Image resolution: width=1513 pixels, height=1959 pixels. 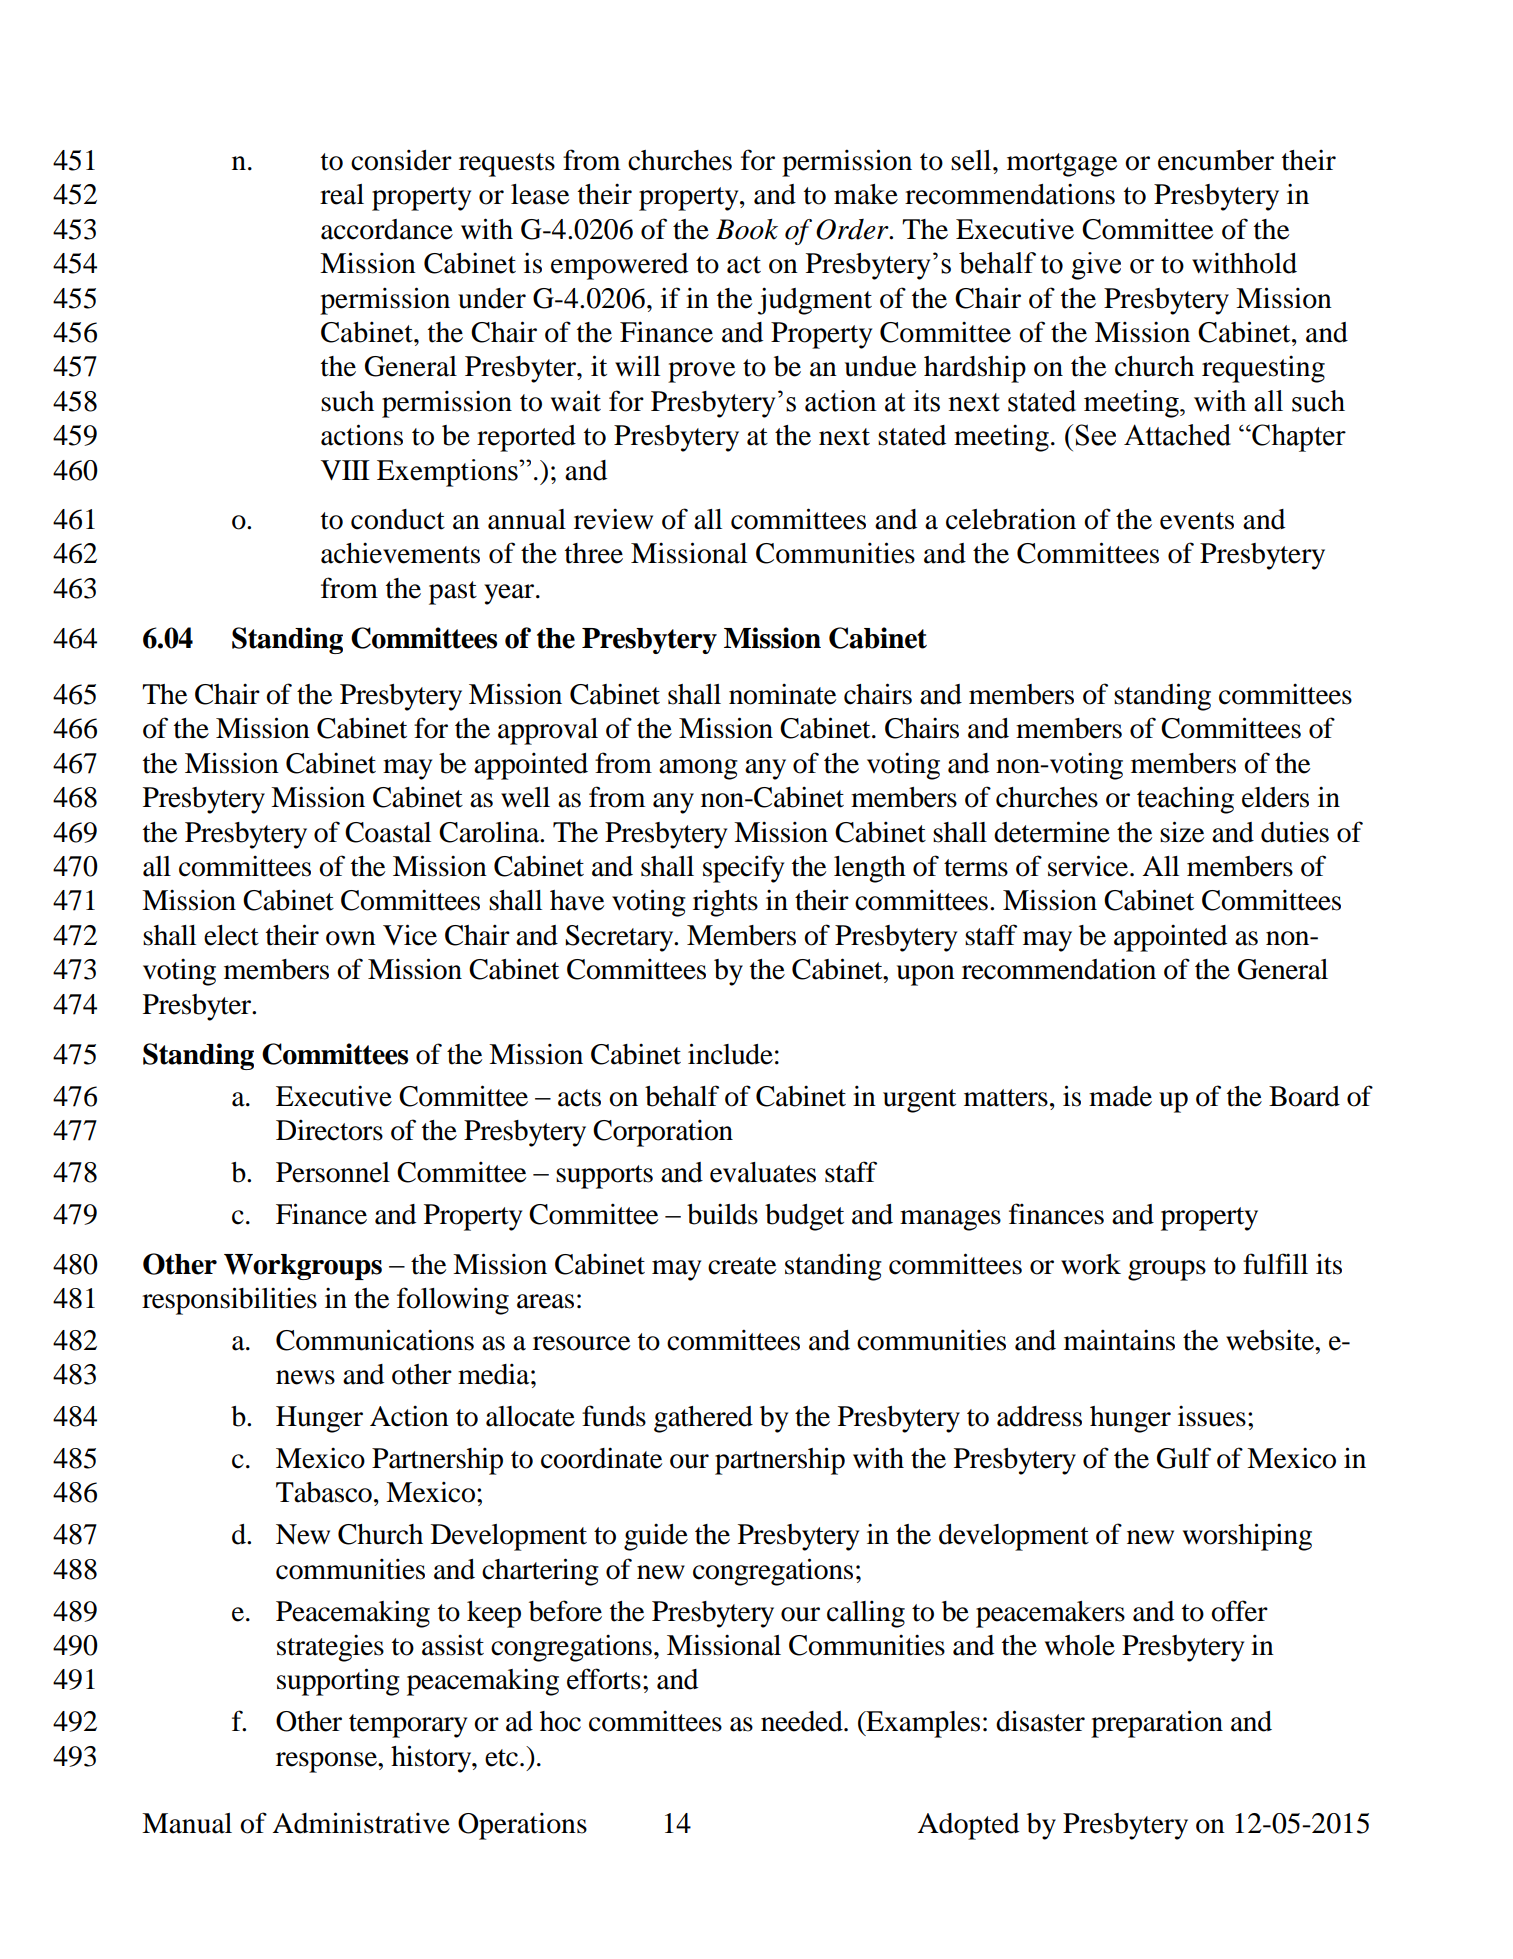 I want to click on achievements, so click(x=400, y=553).
